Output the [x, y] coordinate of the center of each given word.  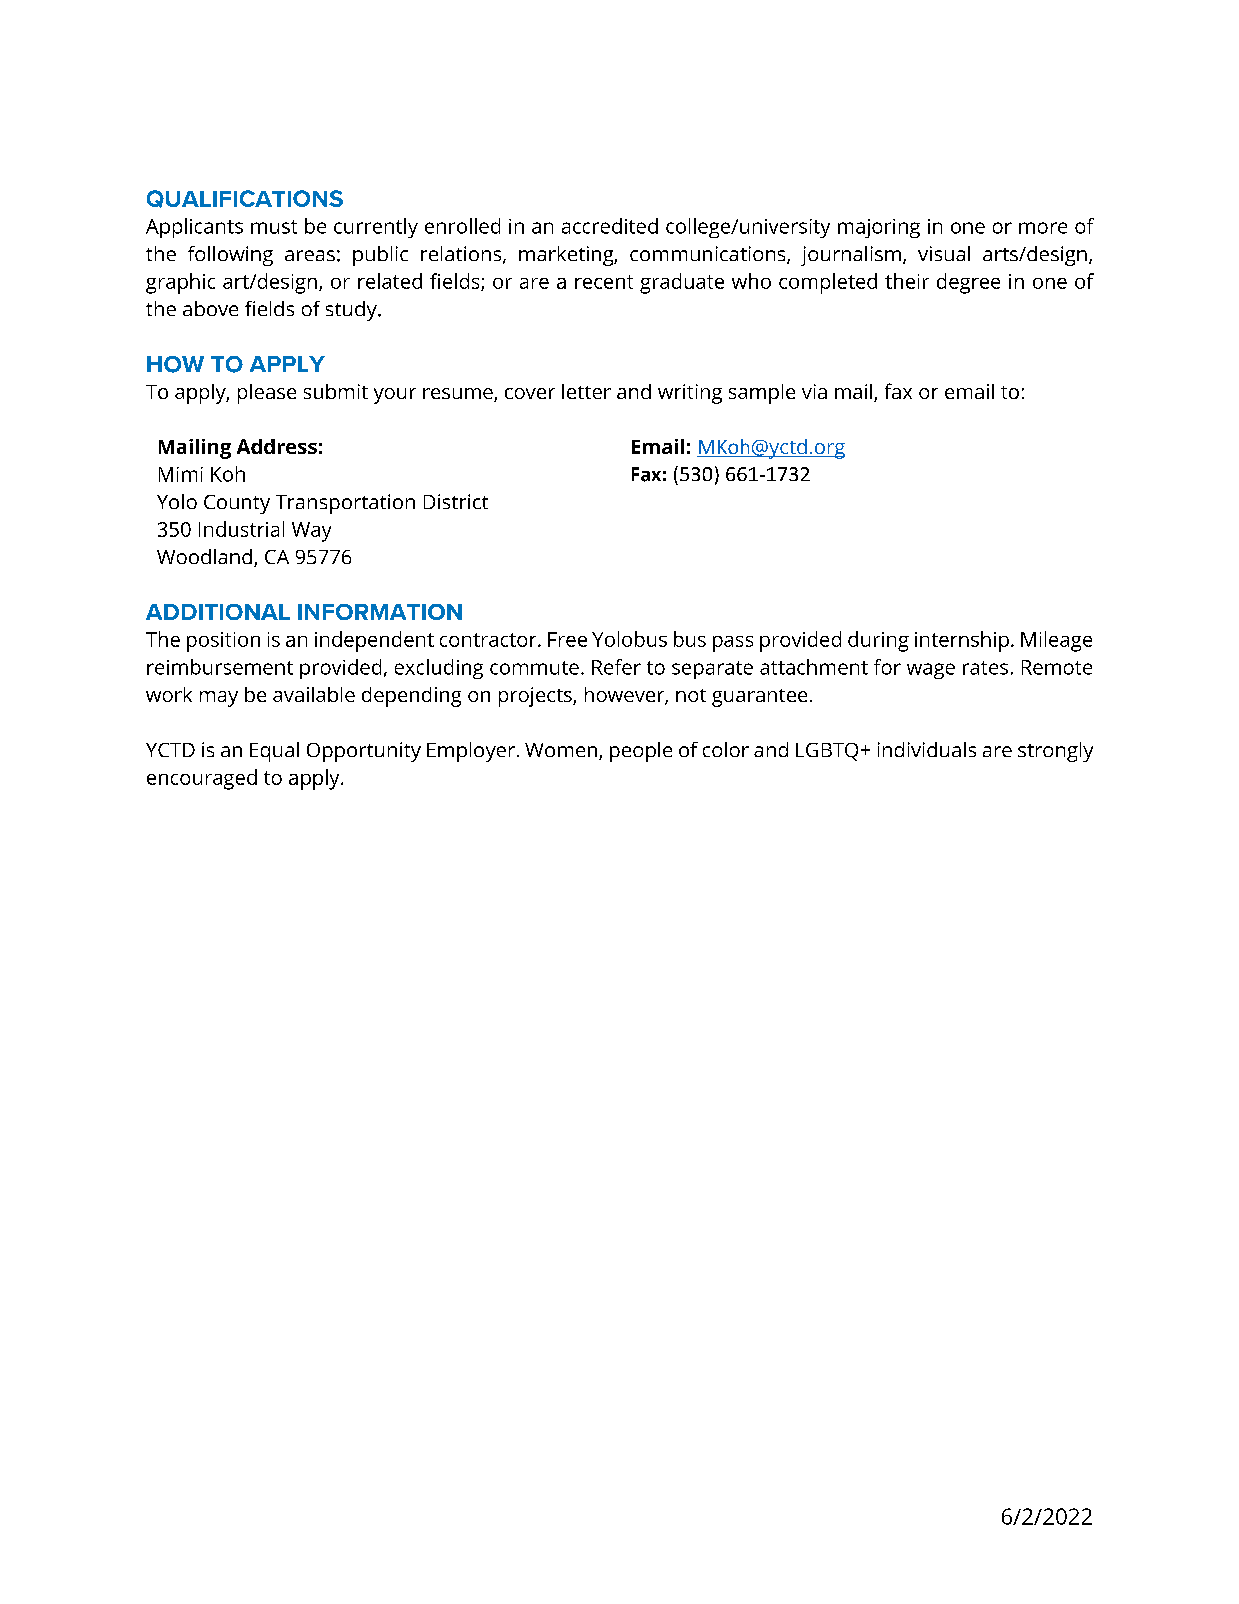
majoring [879, 228]
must [274, 227]
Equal [274, 752]
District [456, 501]
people [641, 752]
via [814, 391]
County [237, 504]
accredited [610, 226]
